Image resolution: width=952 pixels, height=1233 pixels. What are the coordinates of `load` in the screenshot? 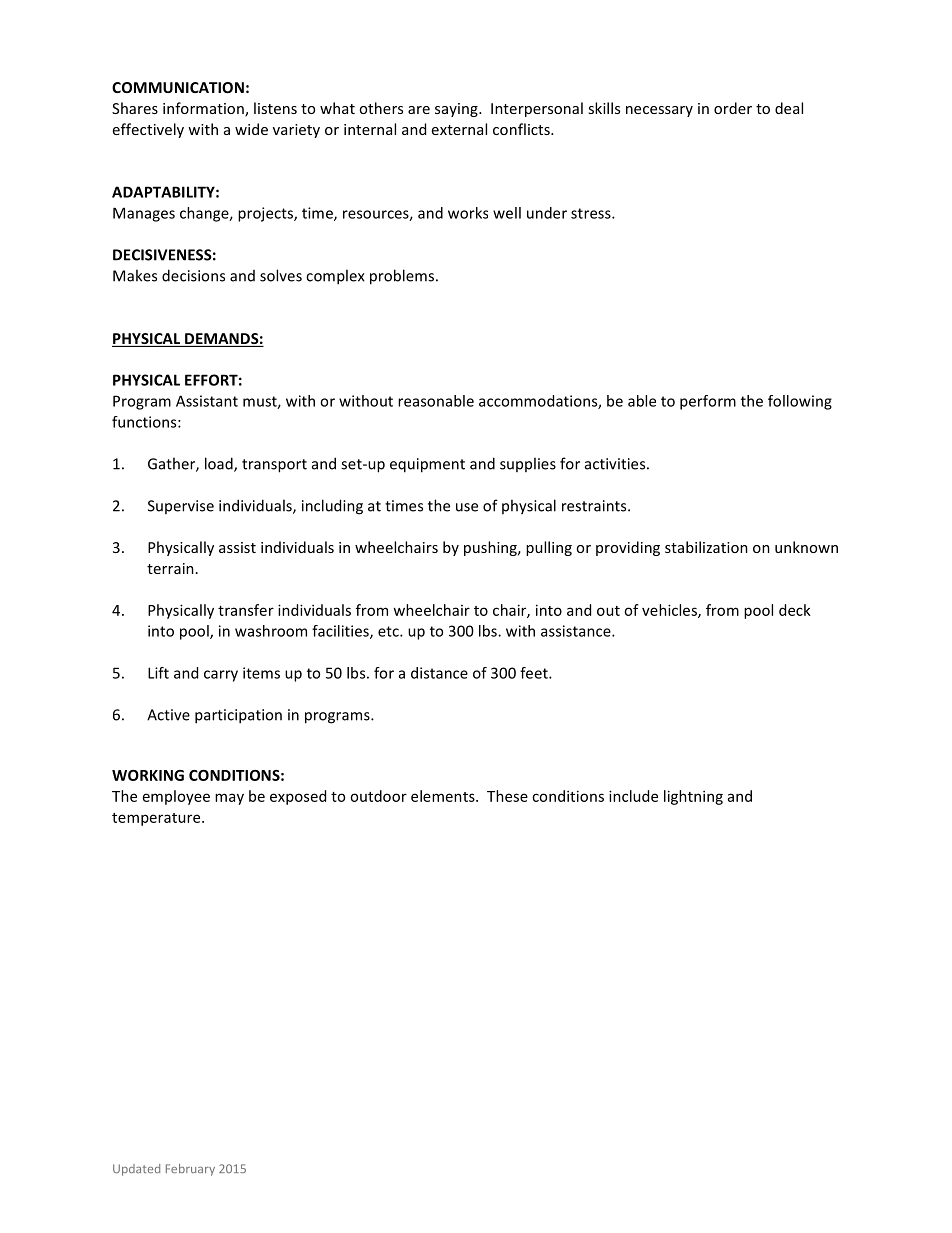 It's located at (220, 464).
